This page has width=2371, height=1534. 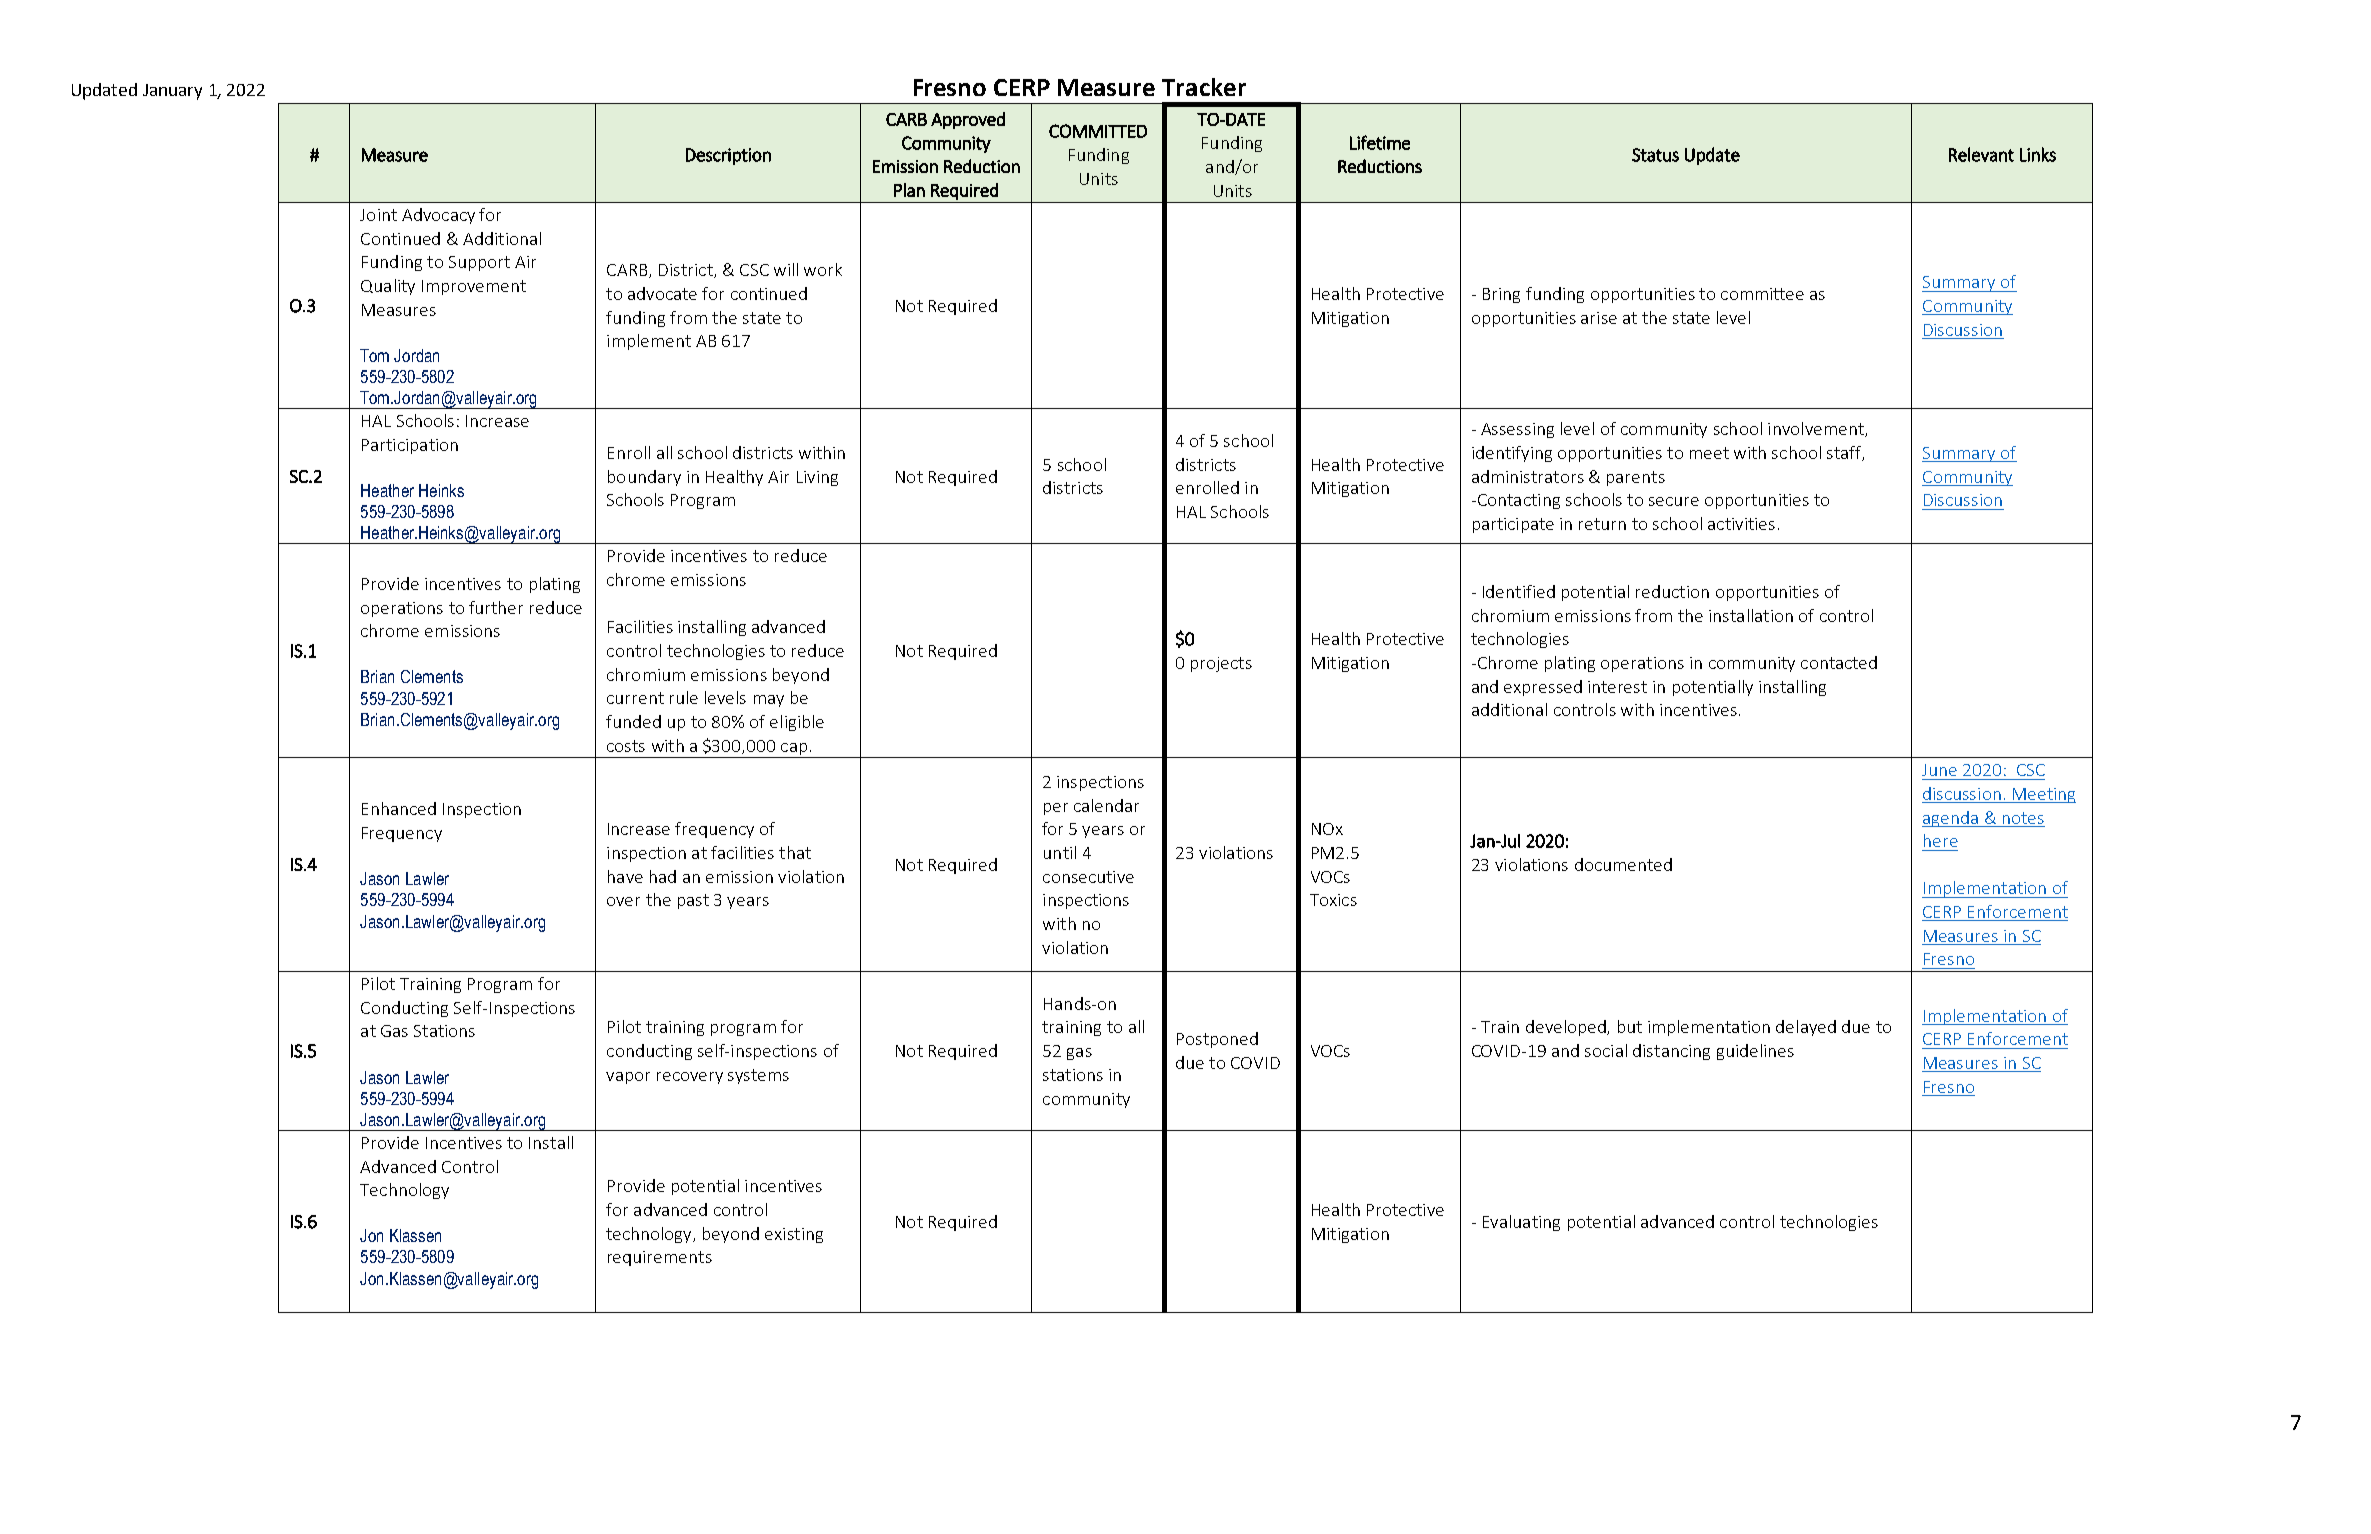 I want to click on Living, so click(x=817, y=478).
